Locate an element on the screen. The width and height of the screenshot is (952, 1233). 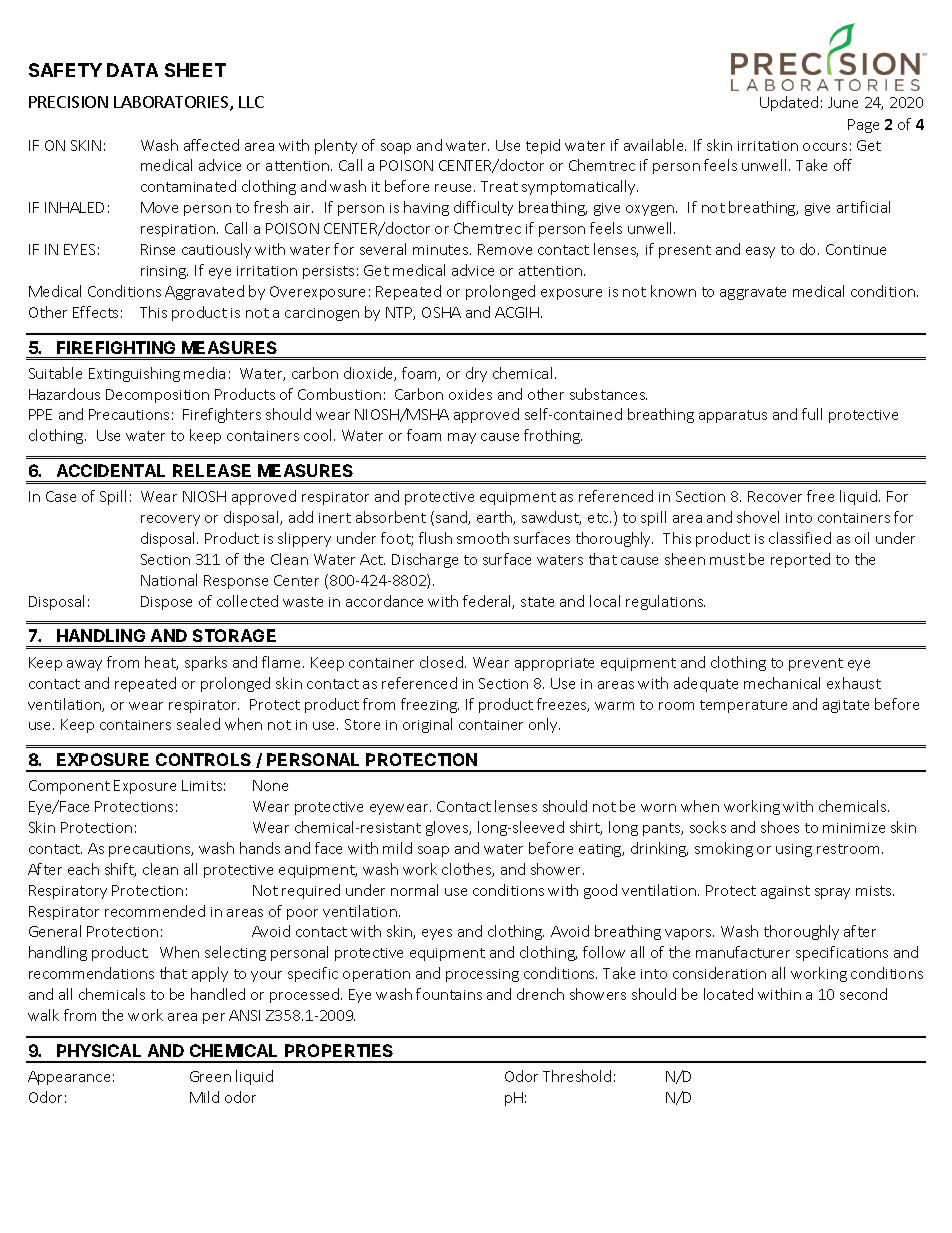
gloves is located at coordinates (448, 828).
